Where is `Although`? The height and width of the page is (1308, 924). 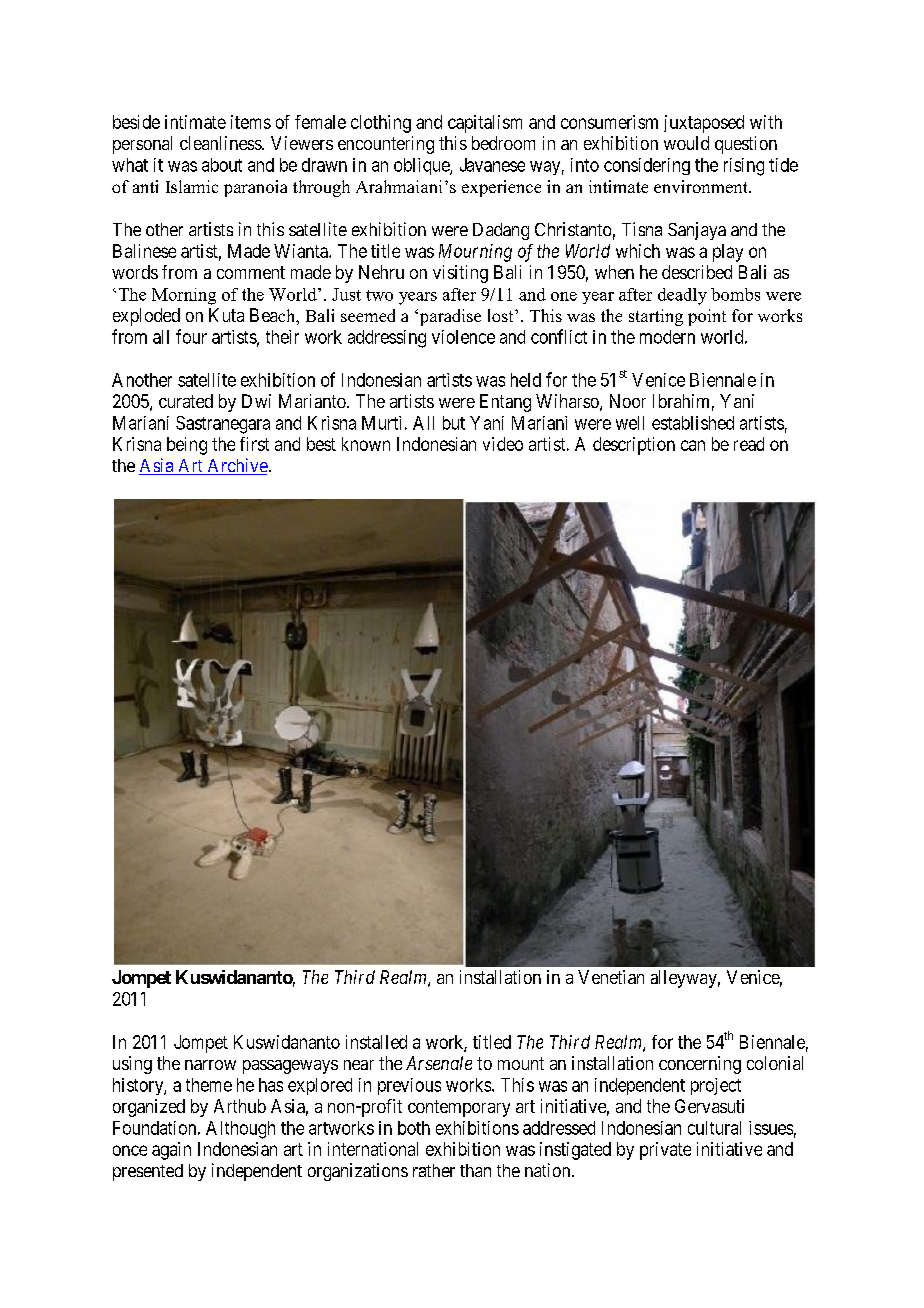
Although is located at coordinates (240, 1130).
